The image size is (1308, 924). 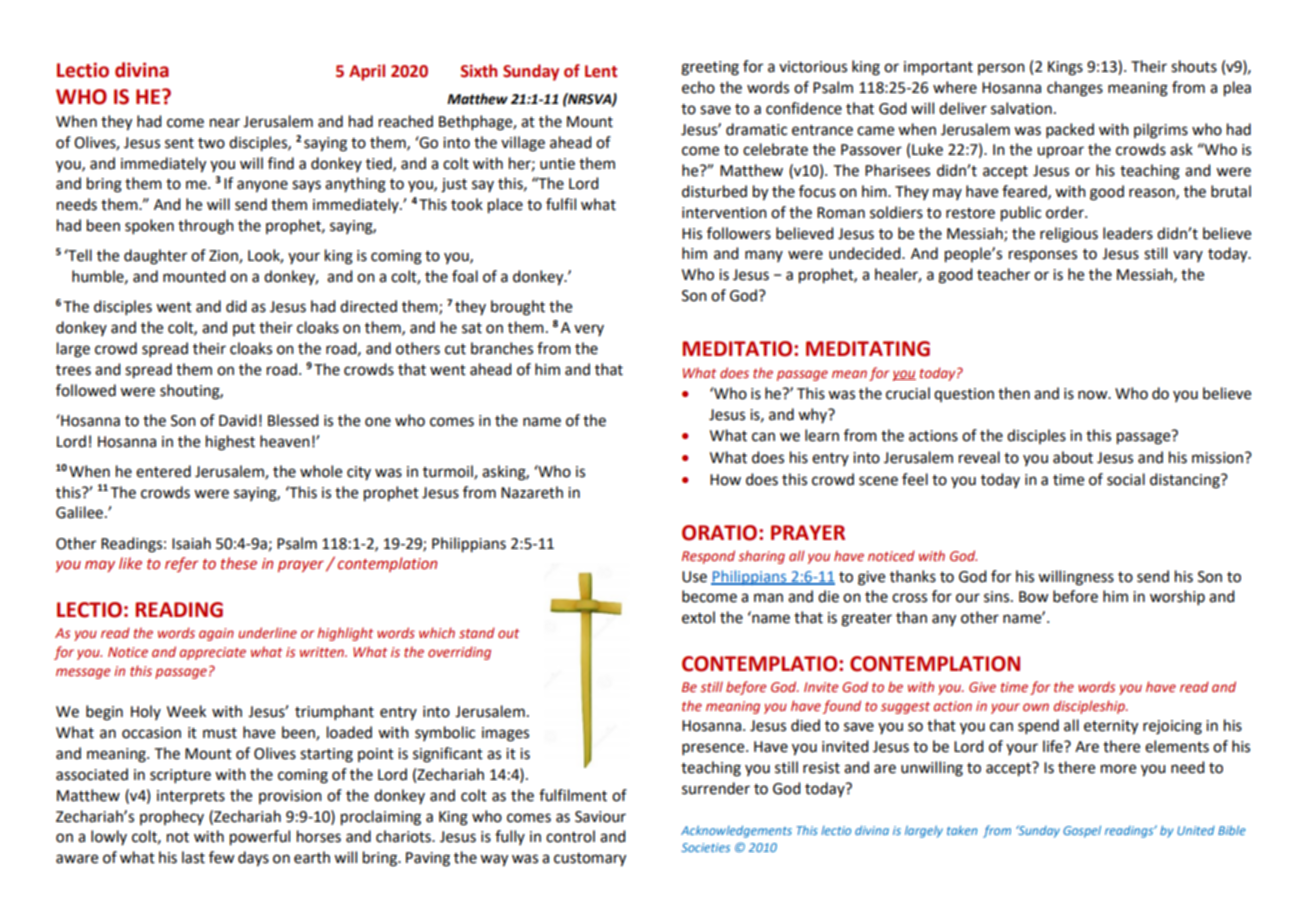 What do you see at coordinates (225, 123) in the screenshot?
I see `near` at bounding box center [225, 123].
